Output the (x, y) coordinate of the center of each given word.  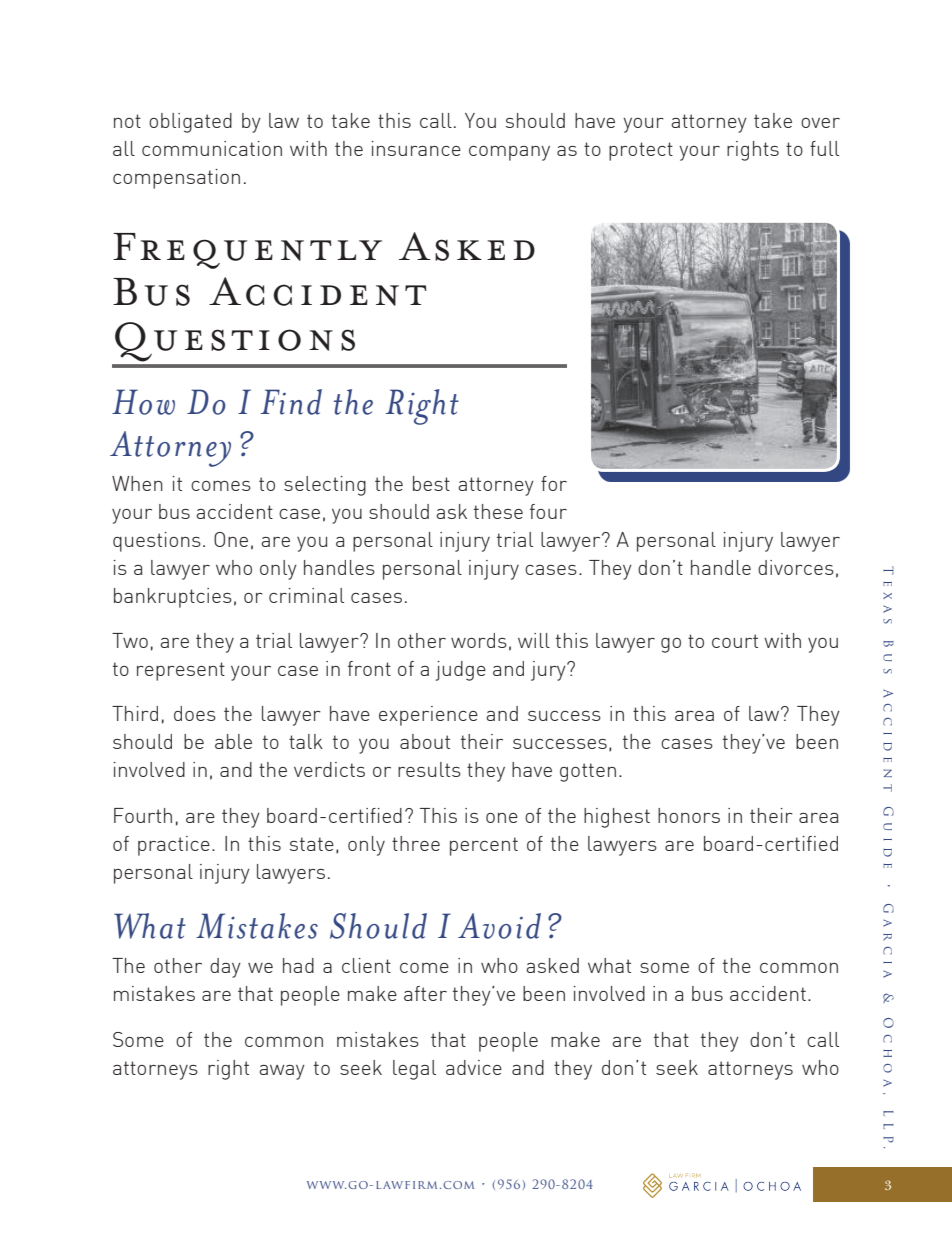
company (509, 153)
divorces (796, 567)
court (735, 641)
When (137, 483)
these (498, 511)
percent (484, 846)
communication (212, 148)
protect (641, 151)
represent (181, 671)
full (824, 148)
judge (461, 671)
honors (689, 815)
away (282, 1072)
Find (291, 402)
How (143, 402)
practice (174, 846)
